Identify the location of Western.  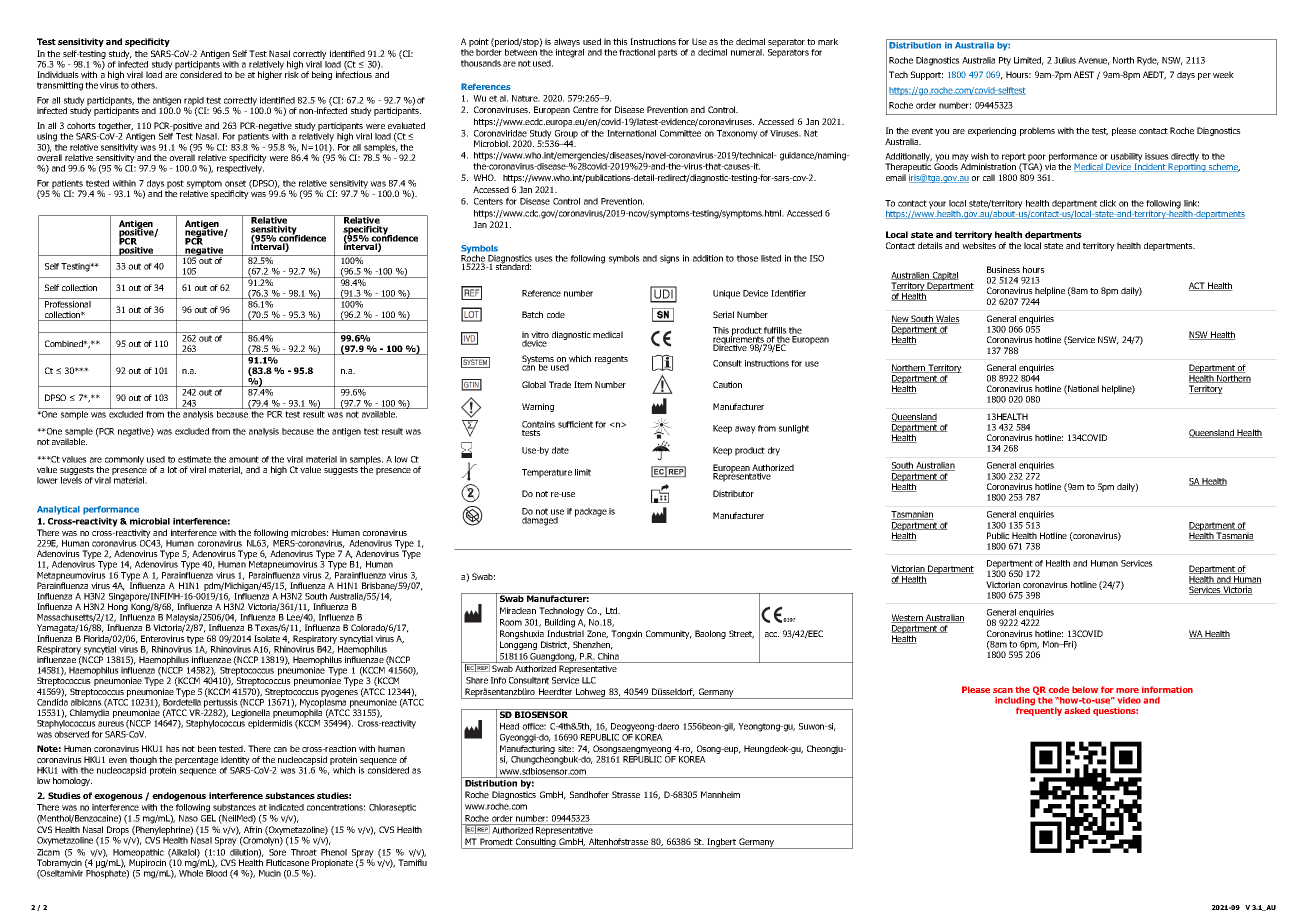
(908, 618).
